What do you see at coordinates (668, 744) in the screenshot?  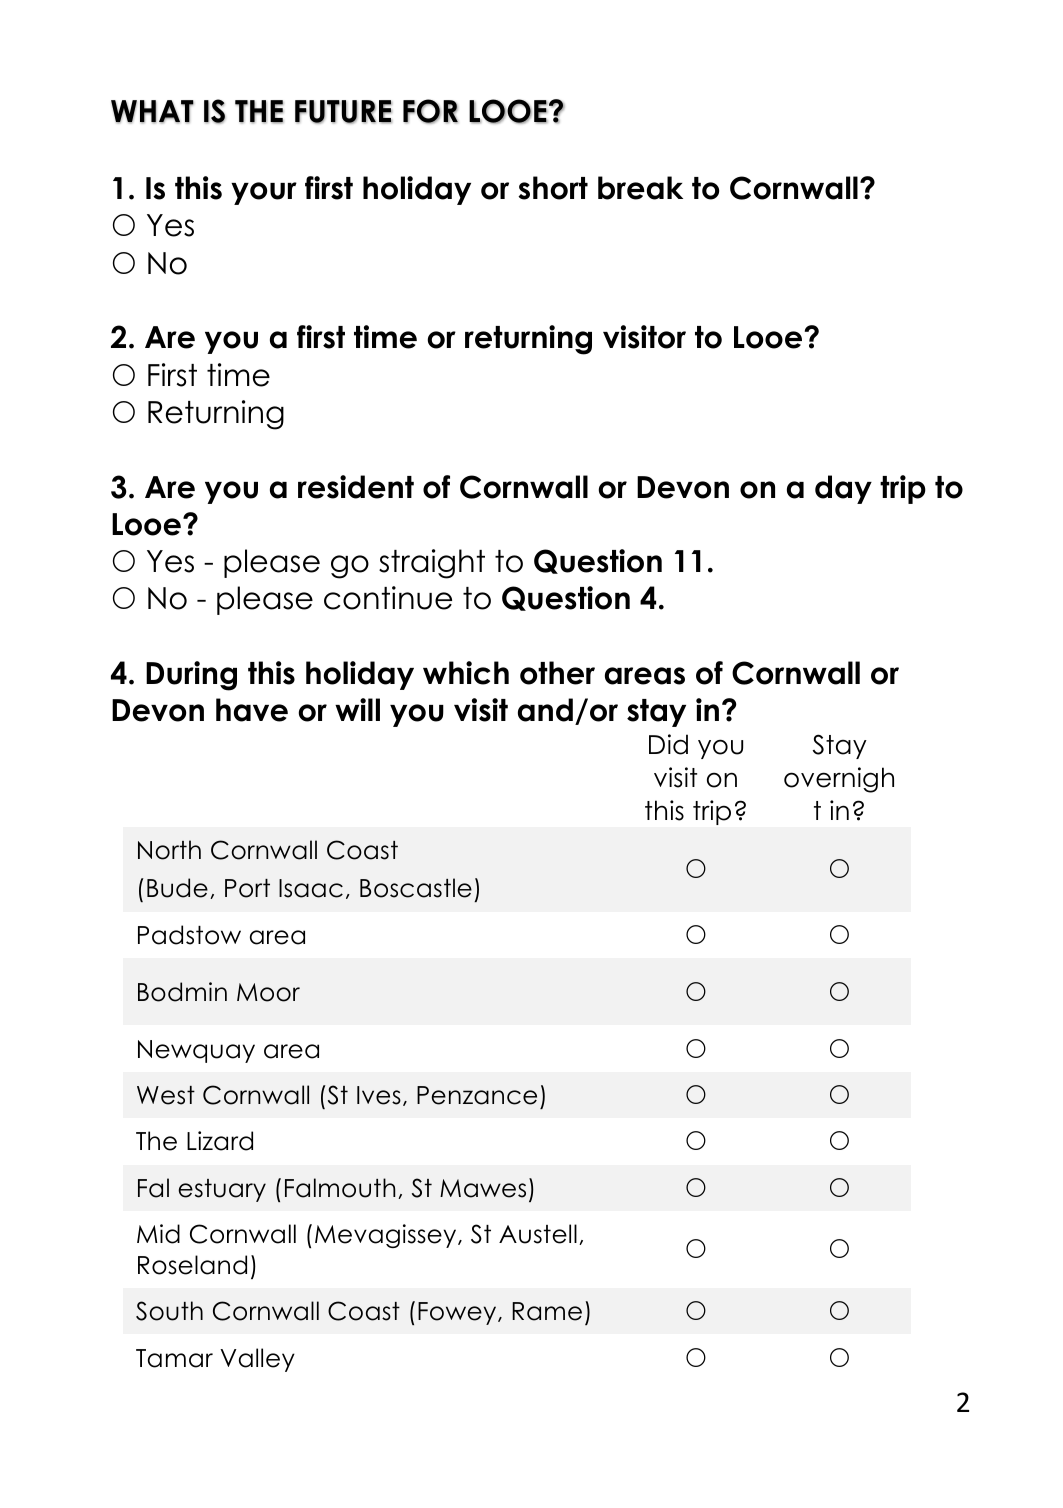 I see `Did` at bounding box center [668, 744].
